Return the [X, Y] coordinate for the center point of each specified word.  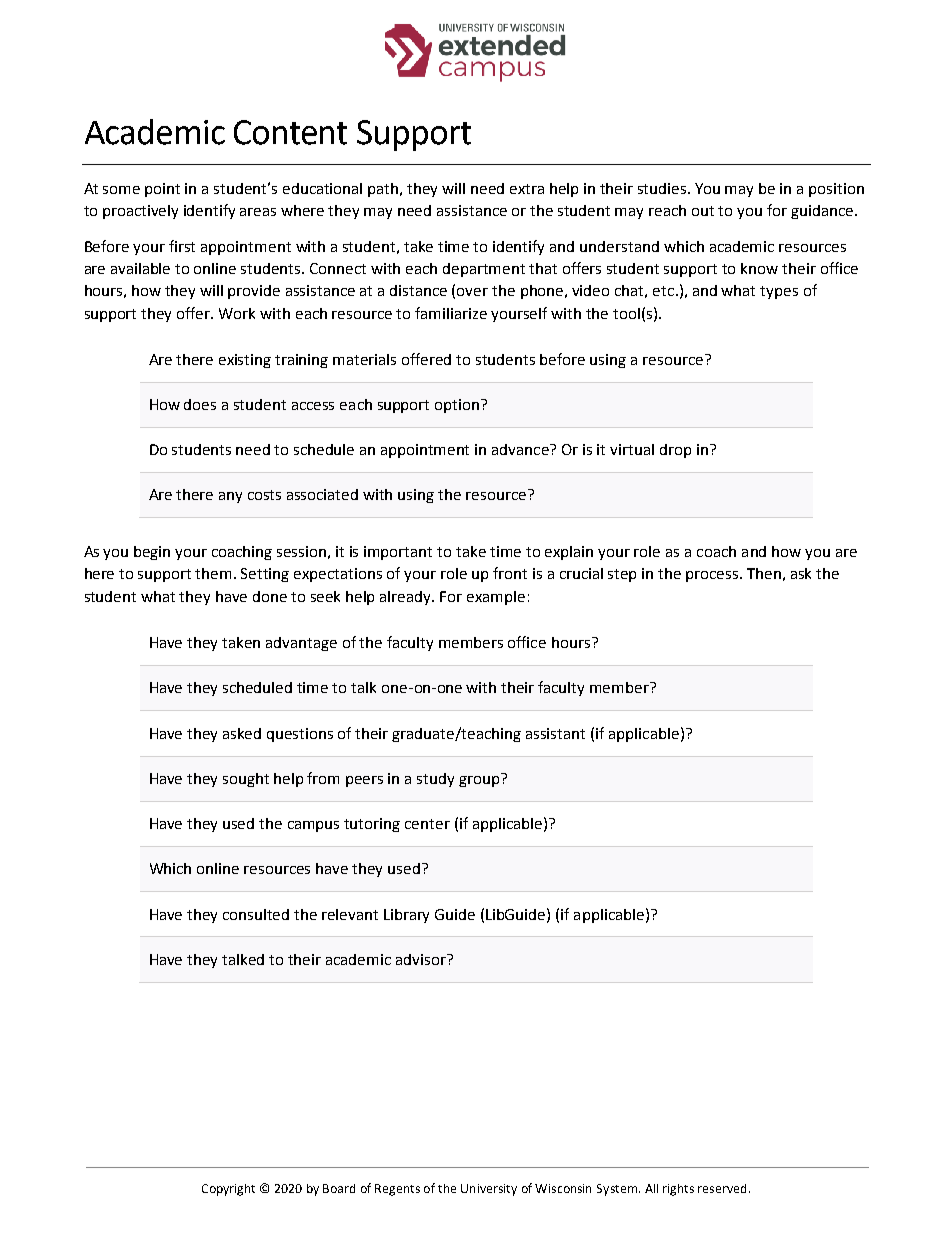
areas [258, 212]
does [200, 404]
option [458, 406]
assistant [555, 733]
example [496, 598]
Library [406, 916]
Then [764, 573]
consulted [256, 914]
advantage [301, 644]
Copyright [228, 1190]
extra [527, 189]
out [703, 211]
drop [675, 451]
